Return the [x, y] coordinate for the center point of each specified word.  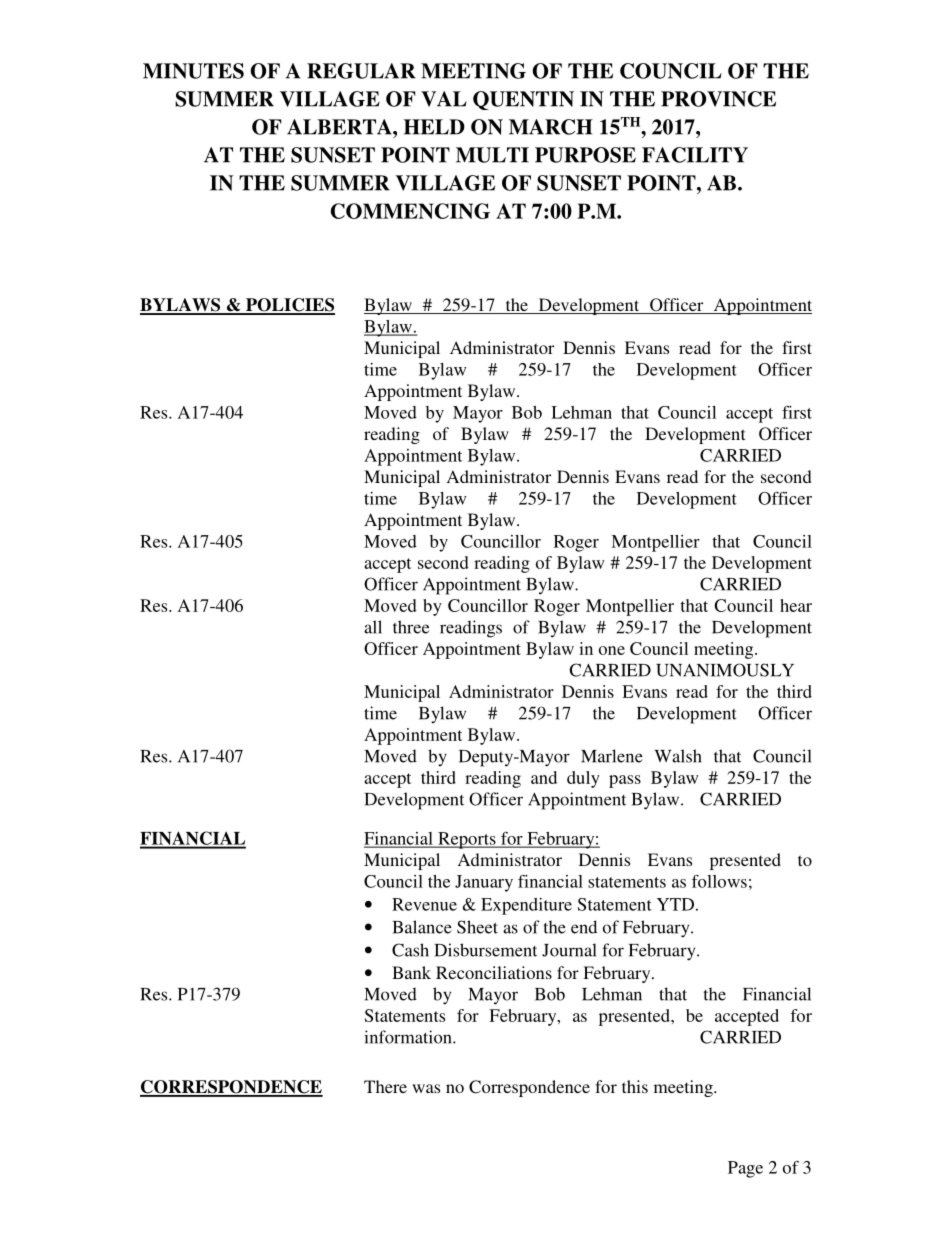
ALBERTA [340, 127]
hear [796, 605]
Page [745, 1169]
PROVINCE [718, 99]
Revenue [424, 904]
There [385, 1086]
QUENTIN [523, 100]
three [411, 627]
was [426, 1088]
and [544, 777]
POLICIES [289, 306]
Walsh [678, 756]
